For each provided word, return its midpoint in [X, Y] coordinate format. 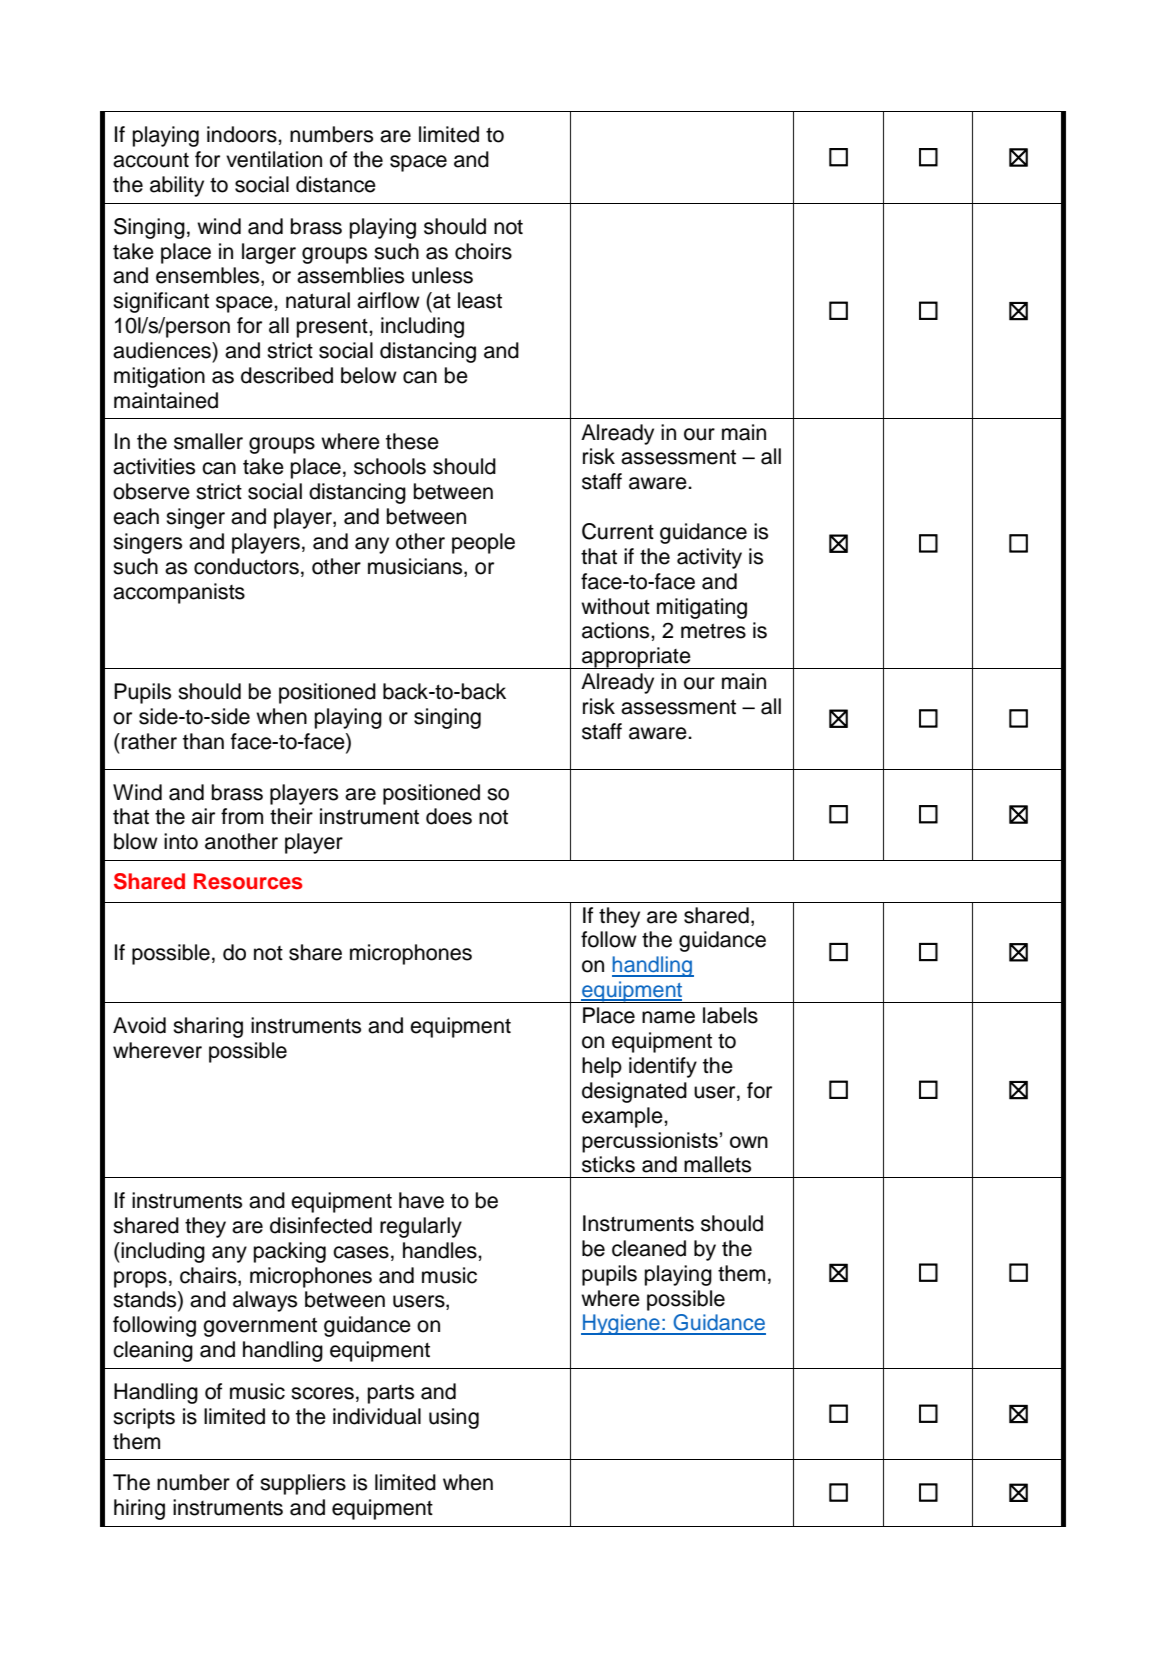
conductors [246, 566]
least [480, 300]
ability [177, 186]
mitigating [702, 608]
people [483, 543]
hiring [139, 1509]
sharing [208, 1027]
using [454, 1418]
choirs [483, 251]
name [668, 1017]
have [421, 1200]
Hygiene [621, 1324]
